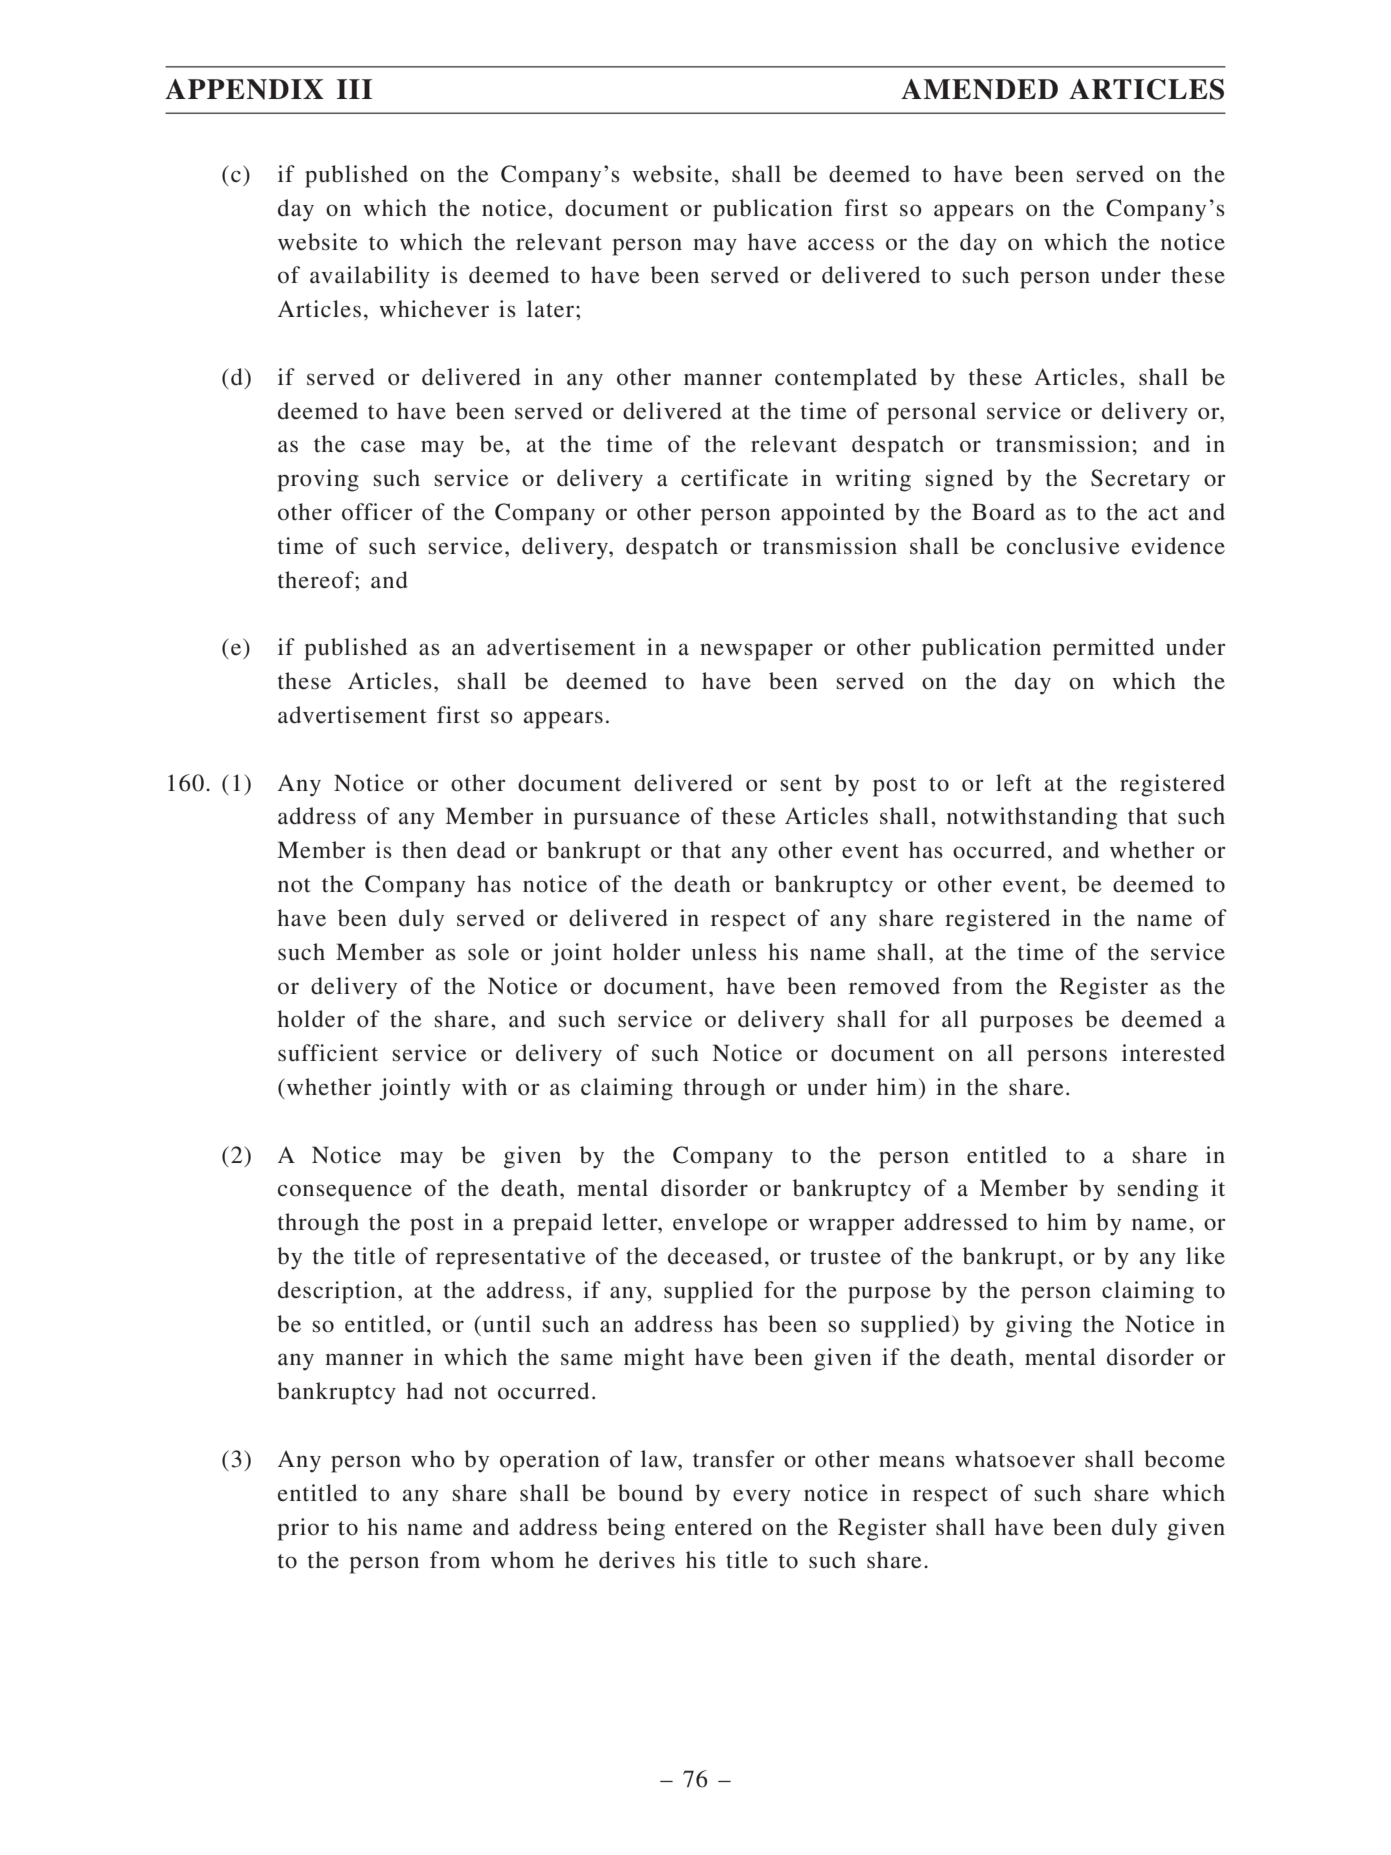  Describe the element at coordinates (841, 244) in the page. I see `access` at that location.
